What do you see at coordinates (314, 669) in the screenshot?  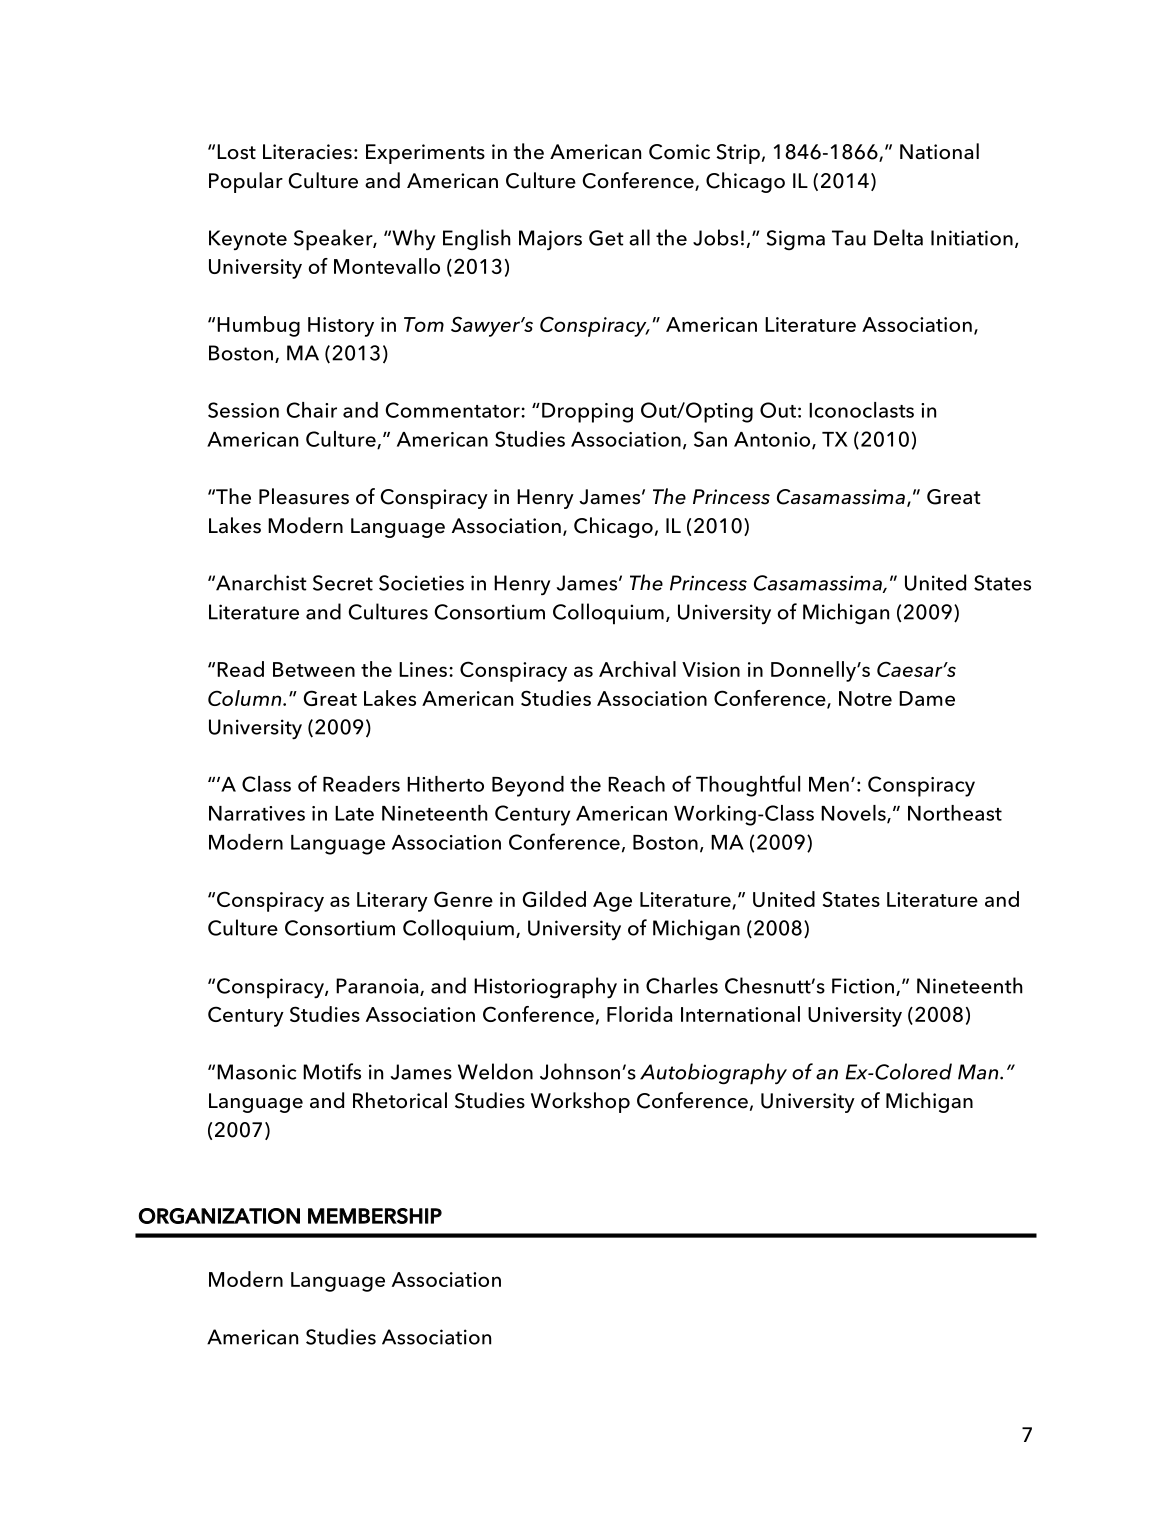 I see `Between` at bounding box center [314, 669].
